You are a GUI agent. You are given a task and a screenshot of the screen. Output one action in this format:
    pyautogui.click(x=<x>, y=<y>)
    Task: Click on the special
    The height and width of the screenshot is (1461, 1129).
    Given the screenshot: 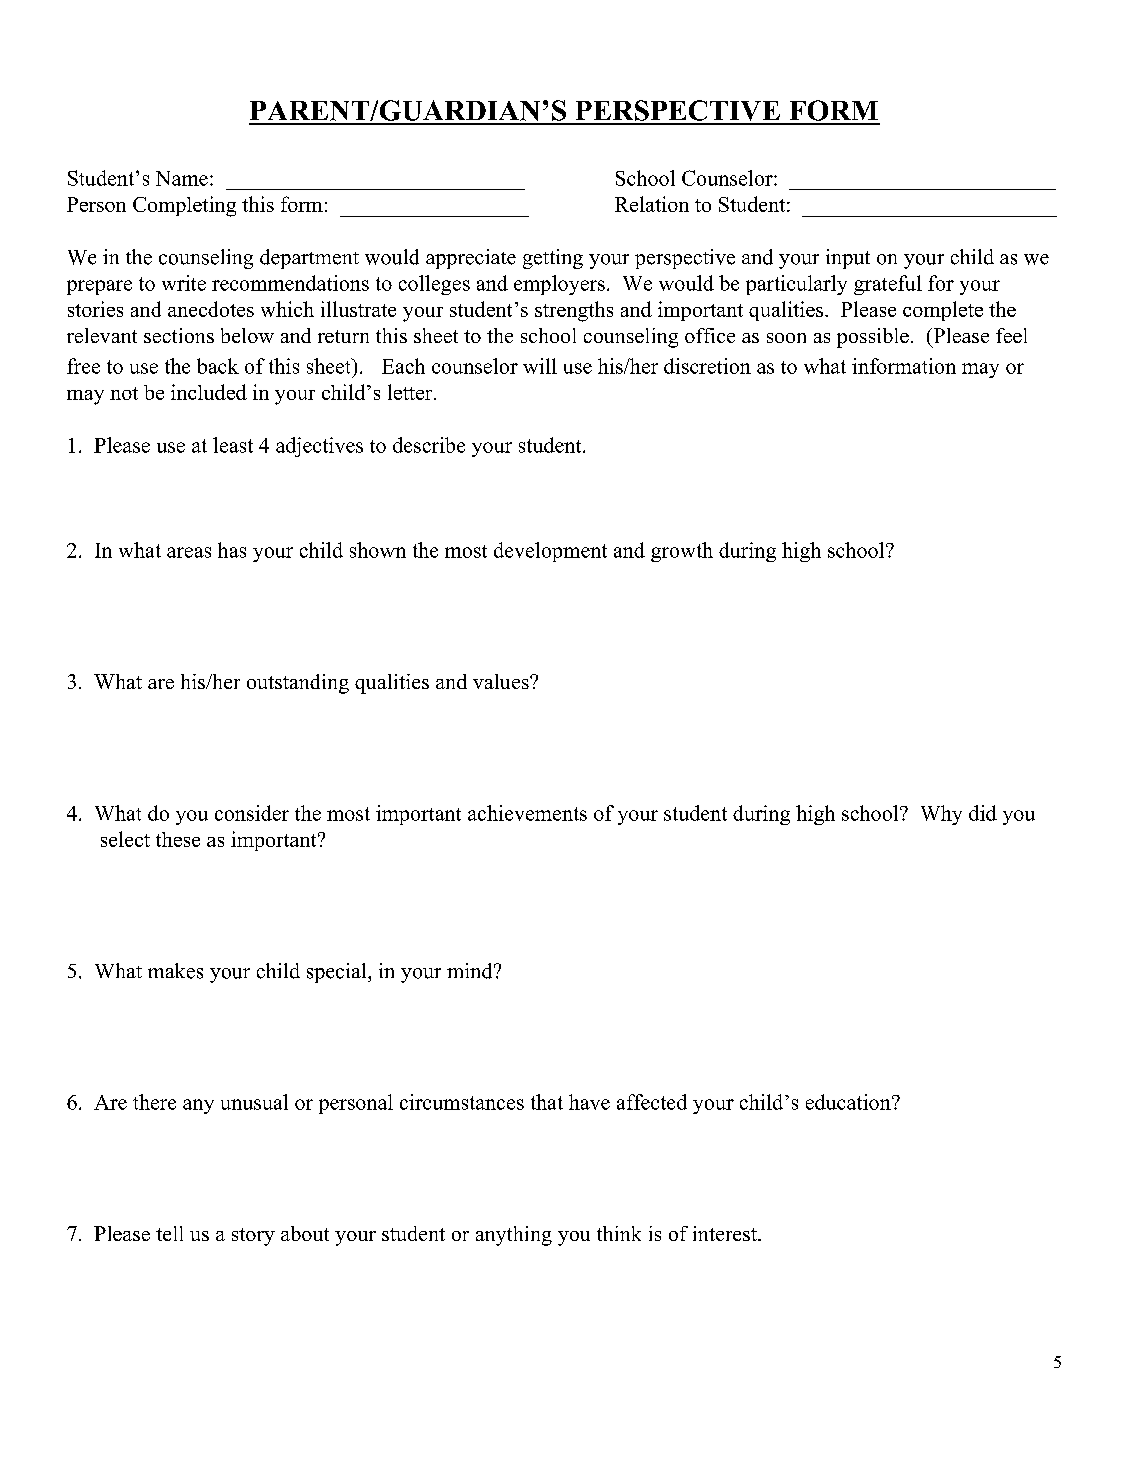 What is the action you would take?
    pyautogui.click(x=338, y=973)
